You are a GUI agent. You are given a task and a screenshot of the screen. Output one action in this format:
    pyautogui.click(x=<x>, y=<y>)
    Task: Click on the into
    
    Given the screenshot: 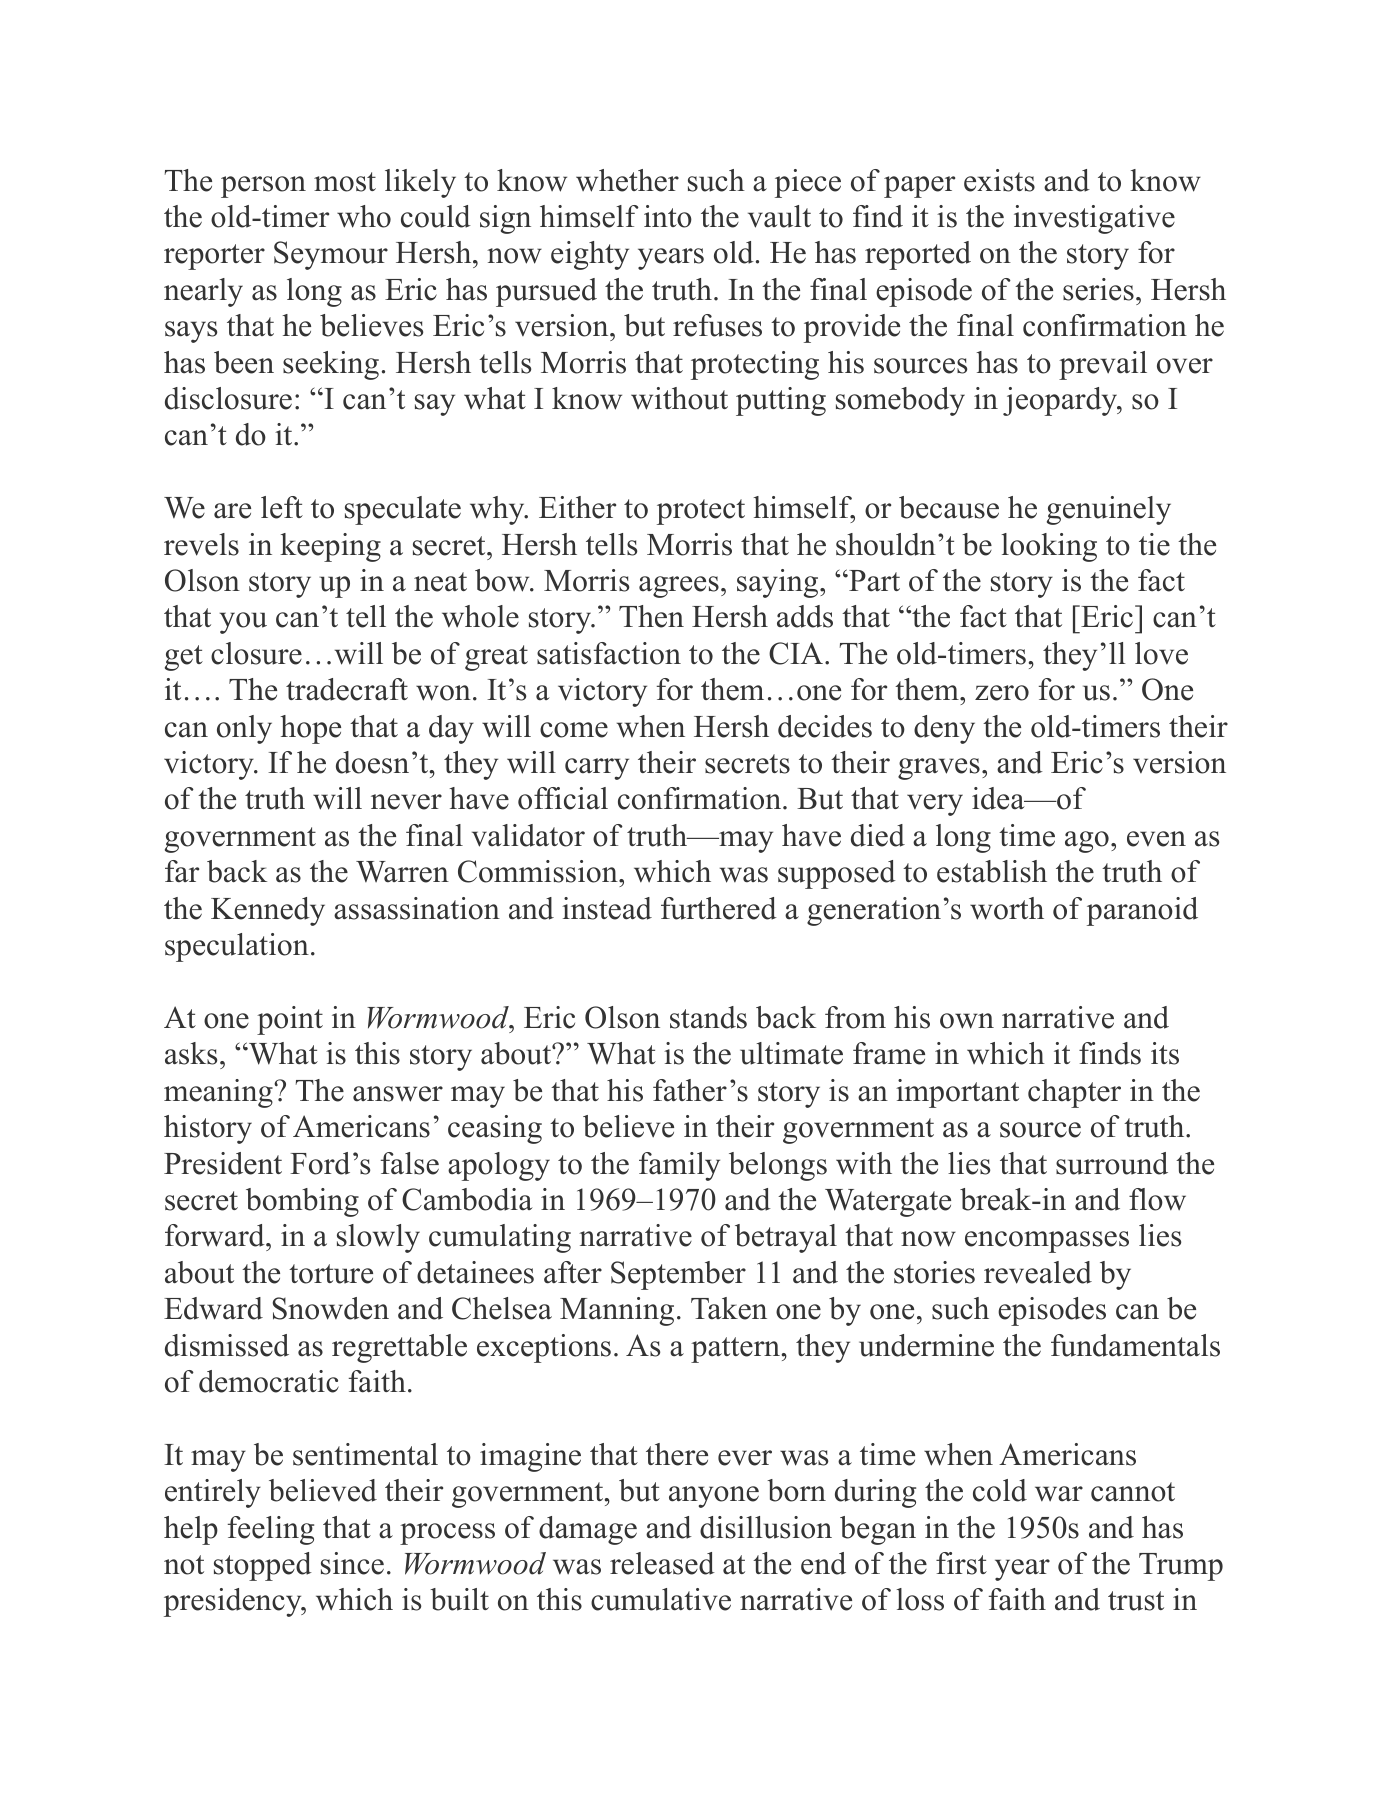 What is the action you would take?
    pyautogui.click(x=668, y=216)
